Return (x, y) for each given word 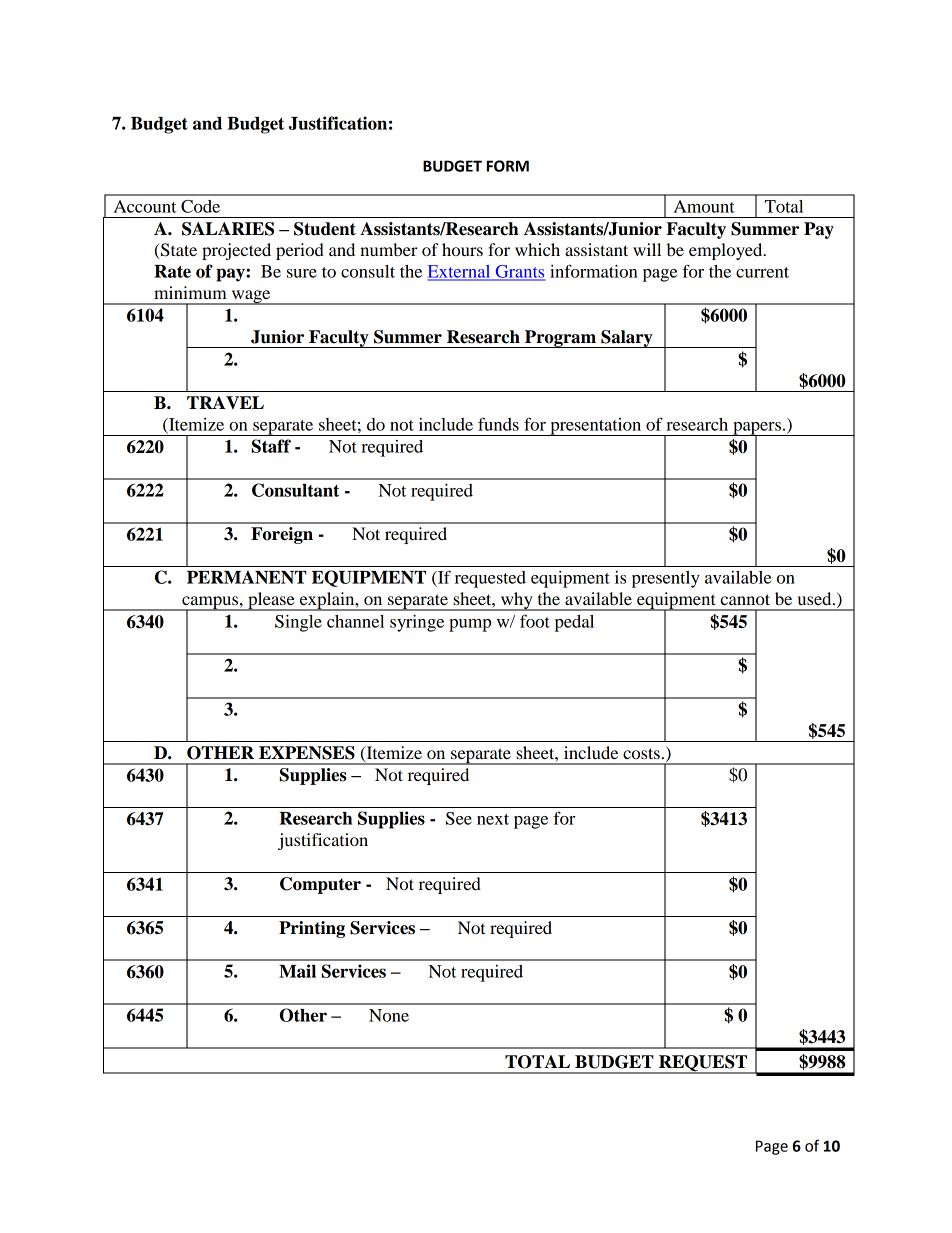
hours (462, 249)
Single (298, 623)
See (459, 818)
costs (641, 753)
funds (498, 424)
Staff (271, 446)
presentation (596, 427)
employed (727, 251)
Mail (297, 971)
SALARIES (228, 229)
